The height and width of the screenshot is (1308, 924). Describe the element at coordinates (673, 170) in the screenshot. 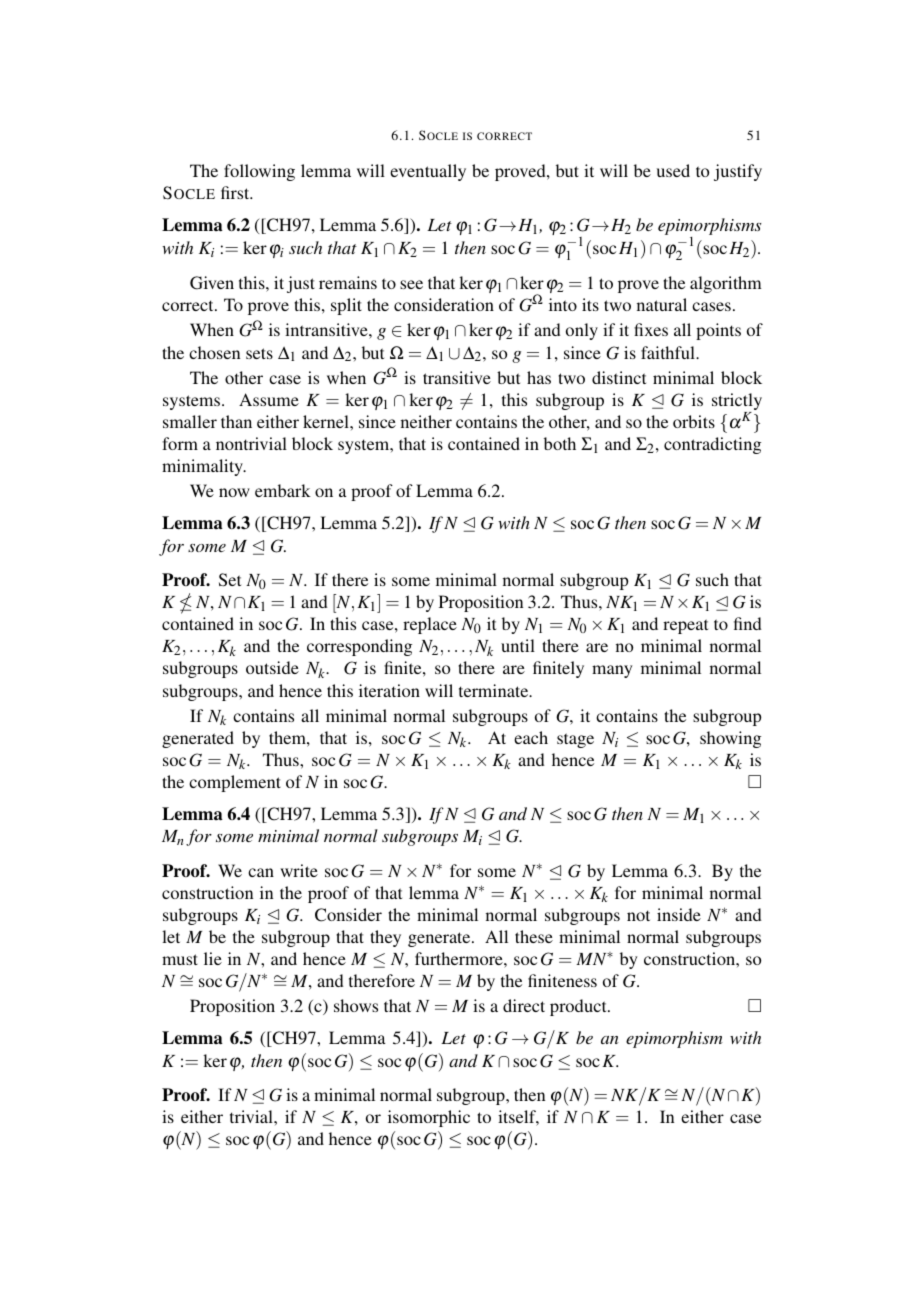

I see `used` at that location.
